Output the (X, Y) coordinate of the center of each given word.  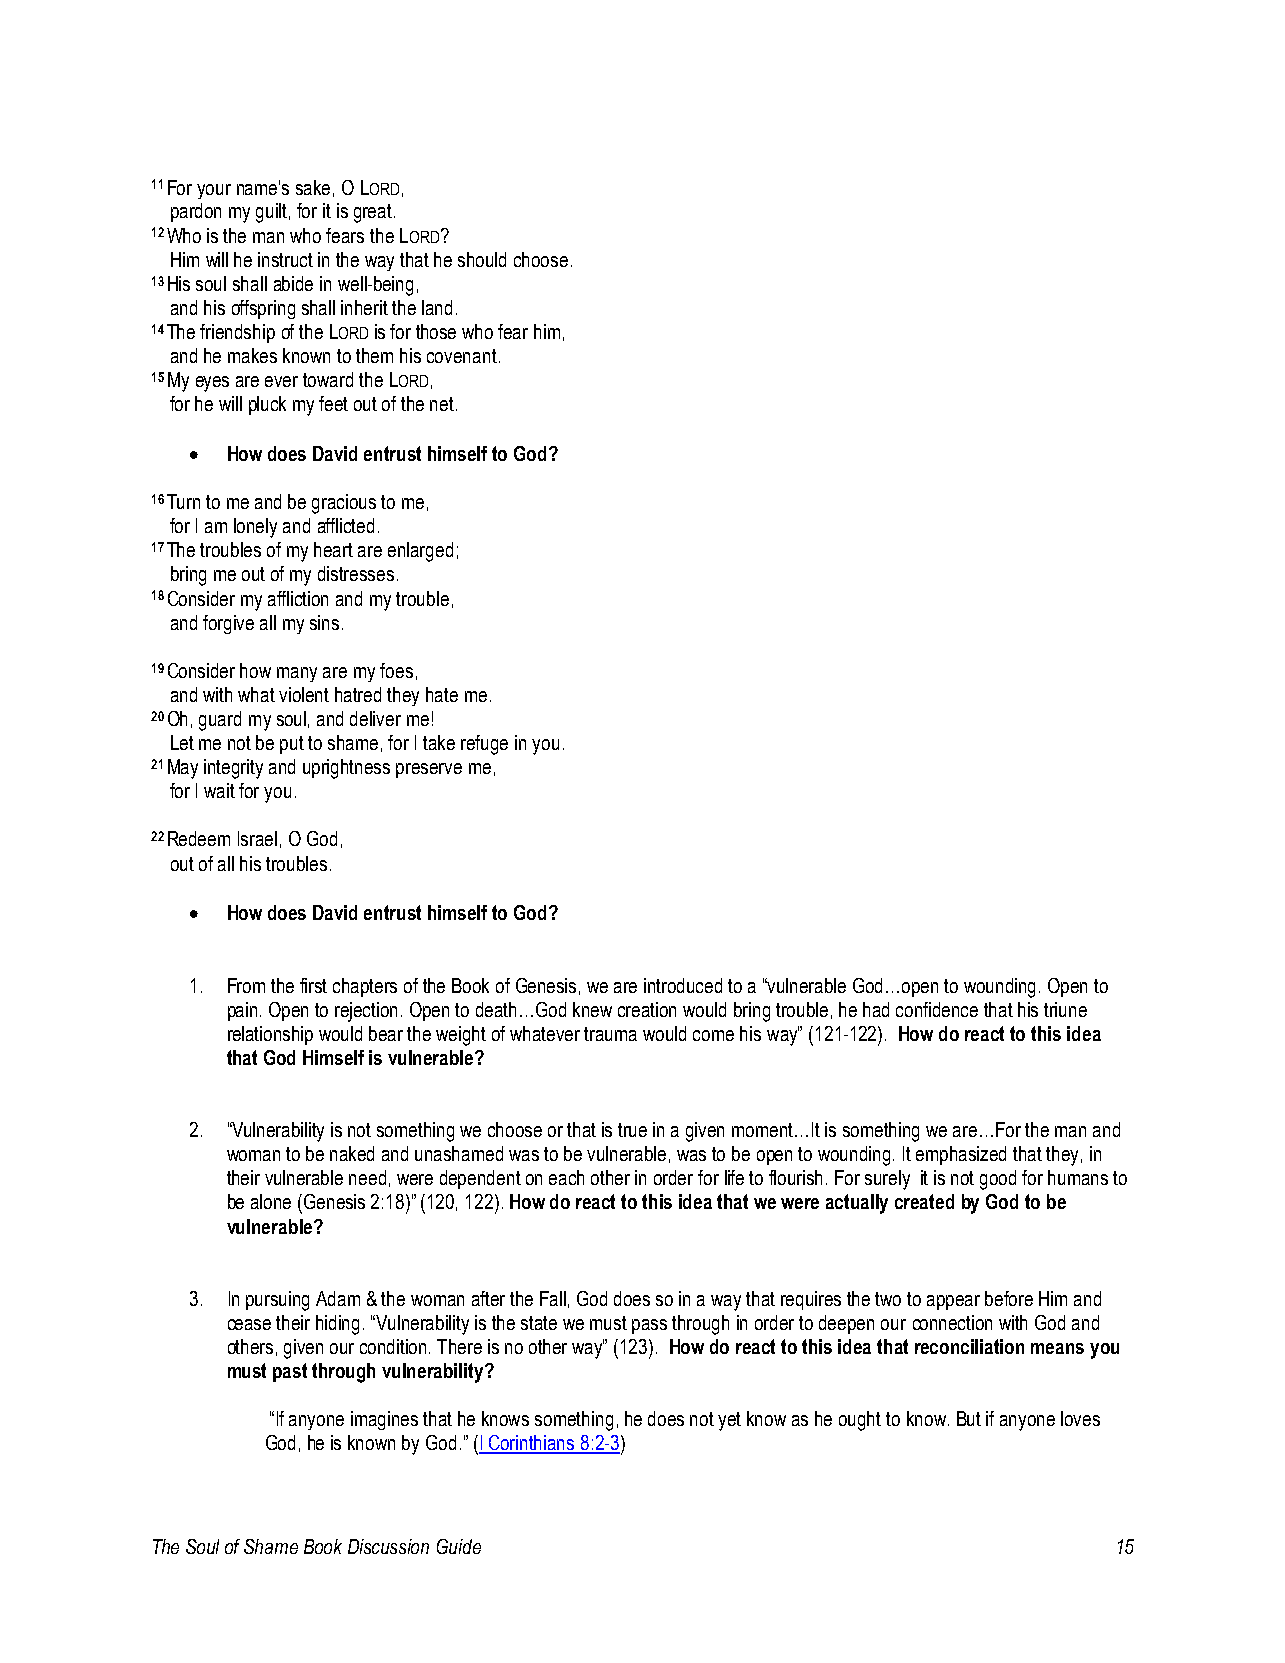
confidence (937, 1009)
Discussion (388, 1546)
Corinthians (532, 1444)
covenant (462, 356)
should (482, 259)
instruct (285, 259)
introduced (683, 985)
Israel (257, 838)
